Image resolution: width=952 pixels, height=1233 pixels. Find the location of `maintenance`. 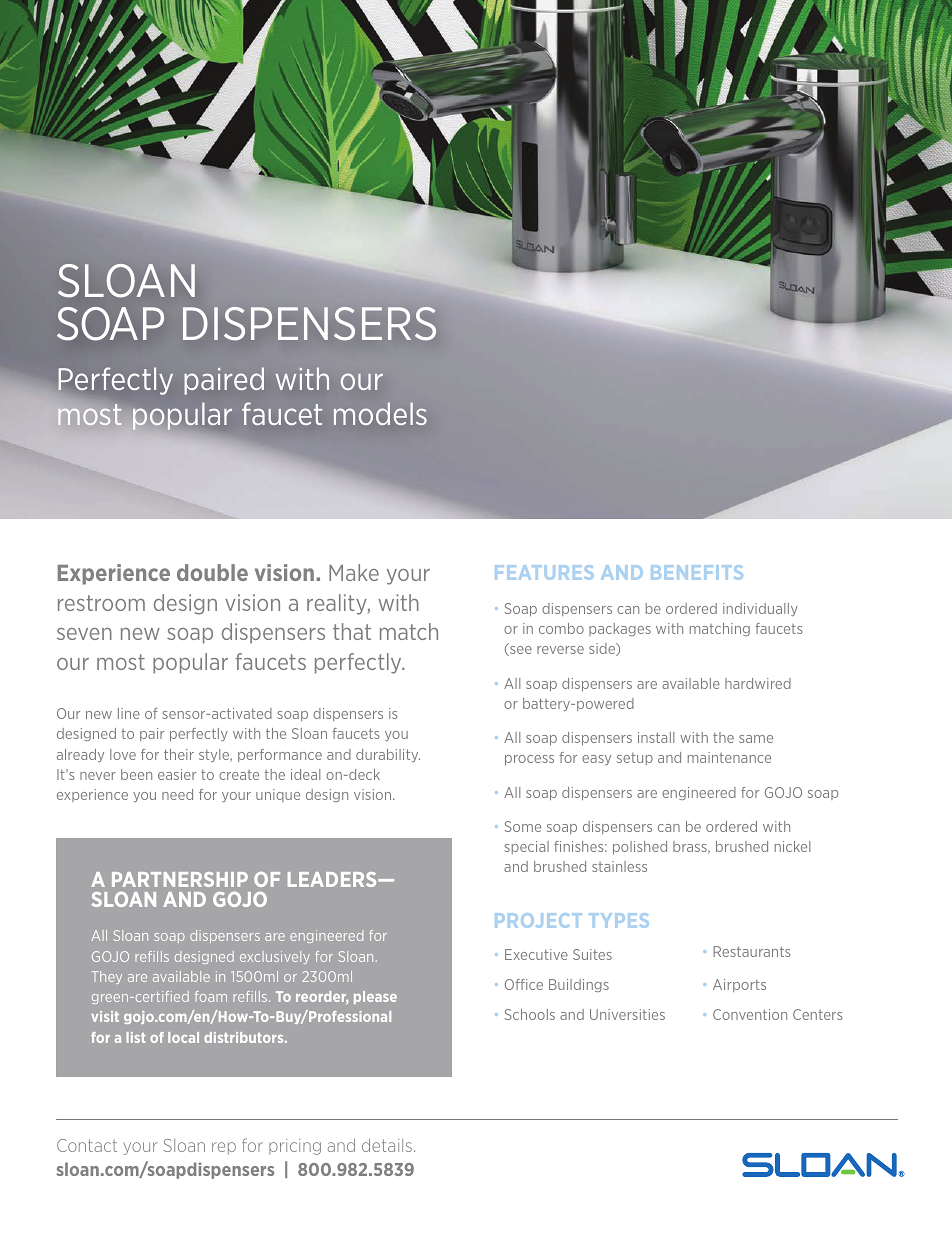

maintenance is located at coordinates (729, 757).
